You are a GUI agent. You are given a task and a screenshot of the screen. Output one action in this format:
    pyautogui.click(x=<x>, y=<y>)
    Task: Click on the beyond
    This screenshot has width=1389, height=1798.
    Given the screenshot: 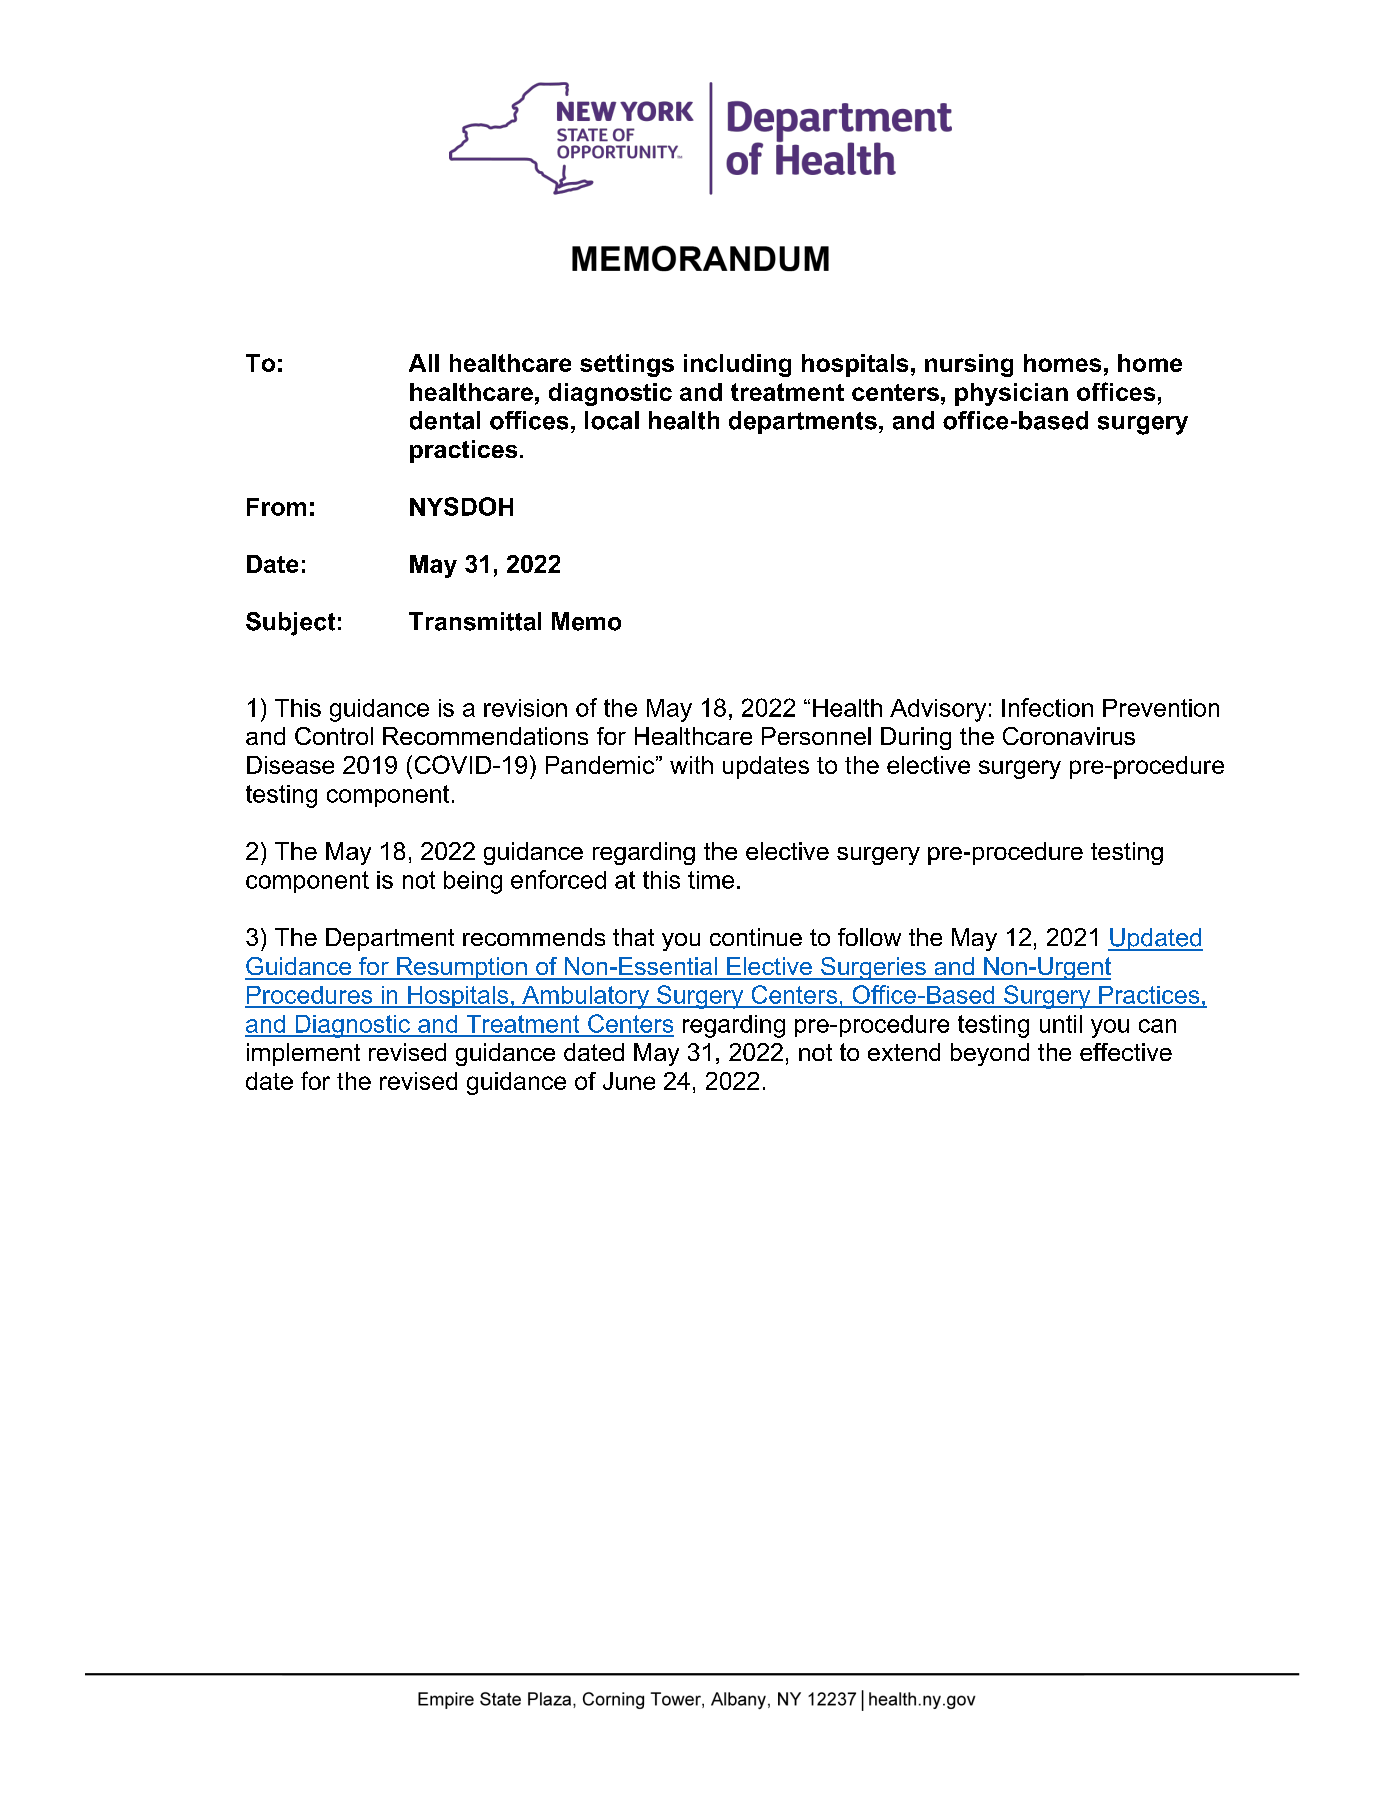 What is the action you would take?
    pyautogui.click(x=990, y=1054)
